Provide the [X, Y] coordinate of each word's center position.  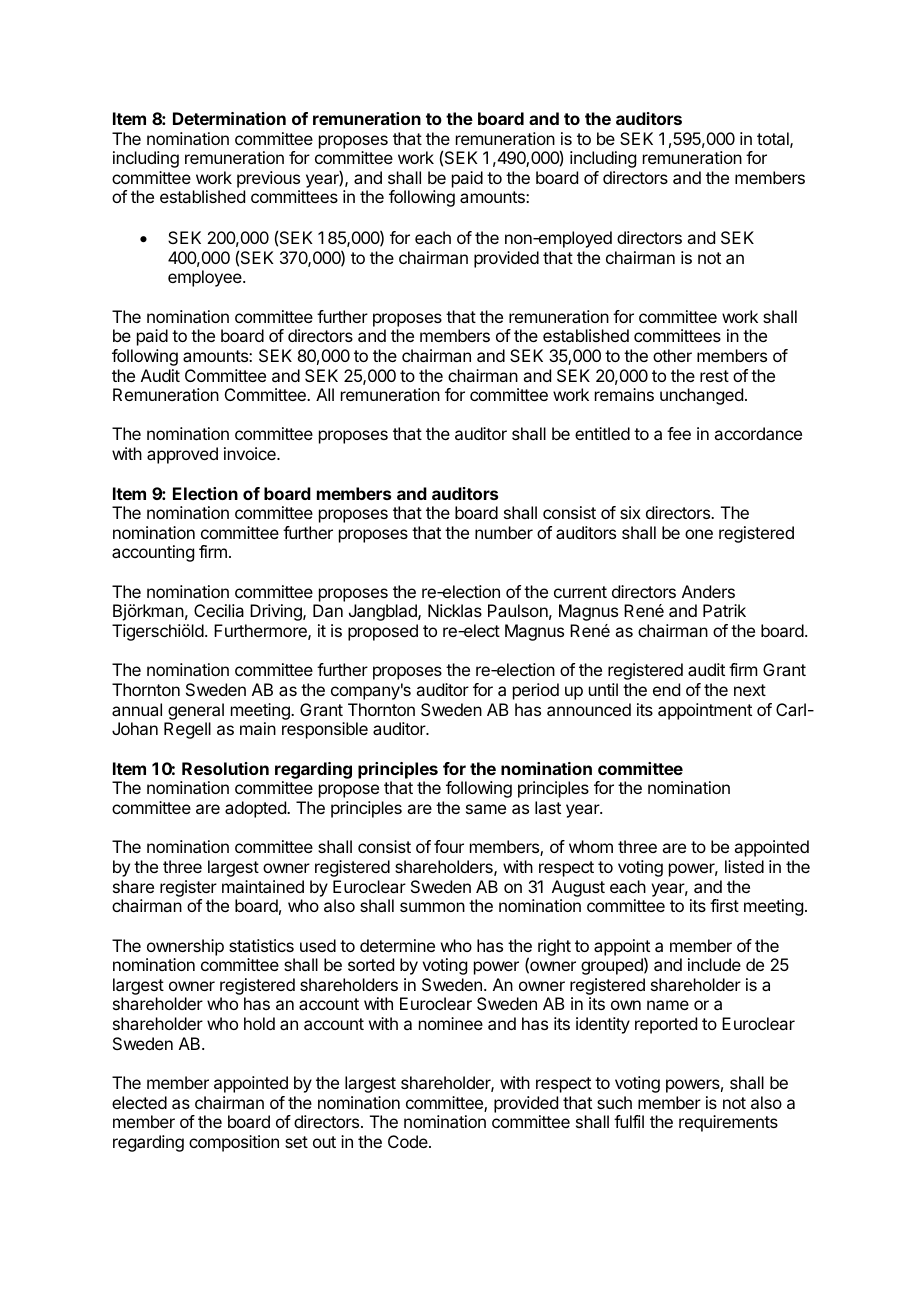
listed [744, 866]
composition [234, 1143]
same [486, 809]
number [504, 532]
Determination [229, 118]
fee [679, 433]
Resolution [225, 768]
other [672, 355]
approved [182, 455]
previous [268, 179]
